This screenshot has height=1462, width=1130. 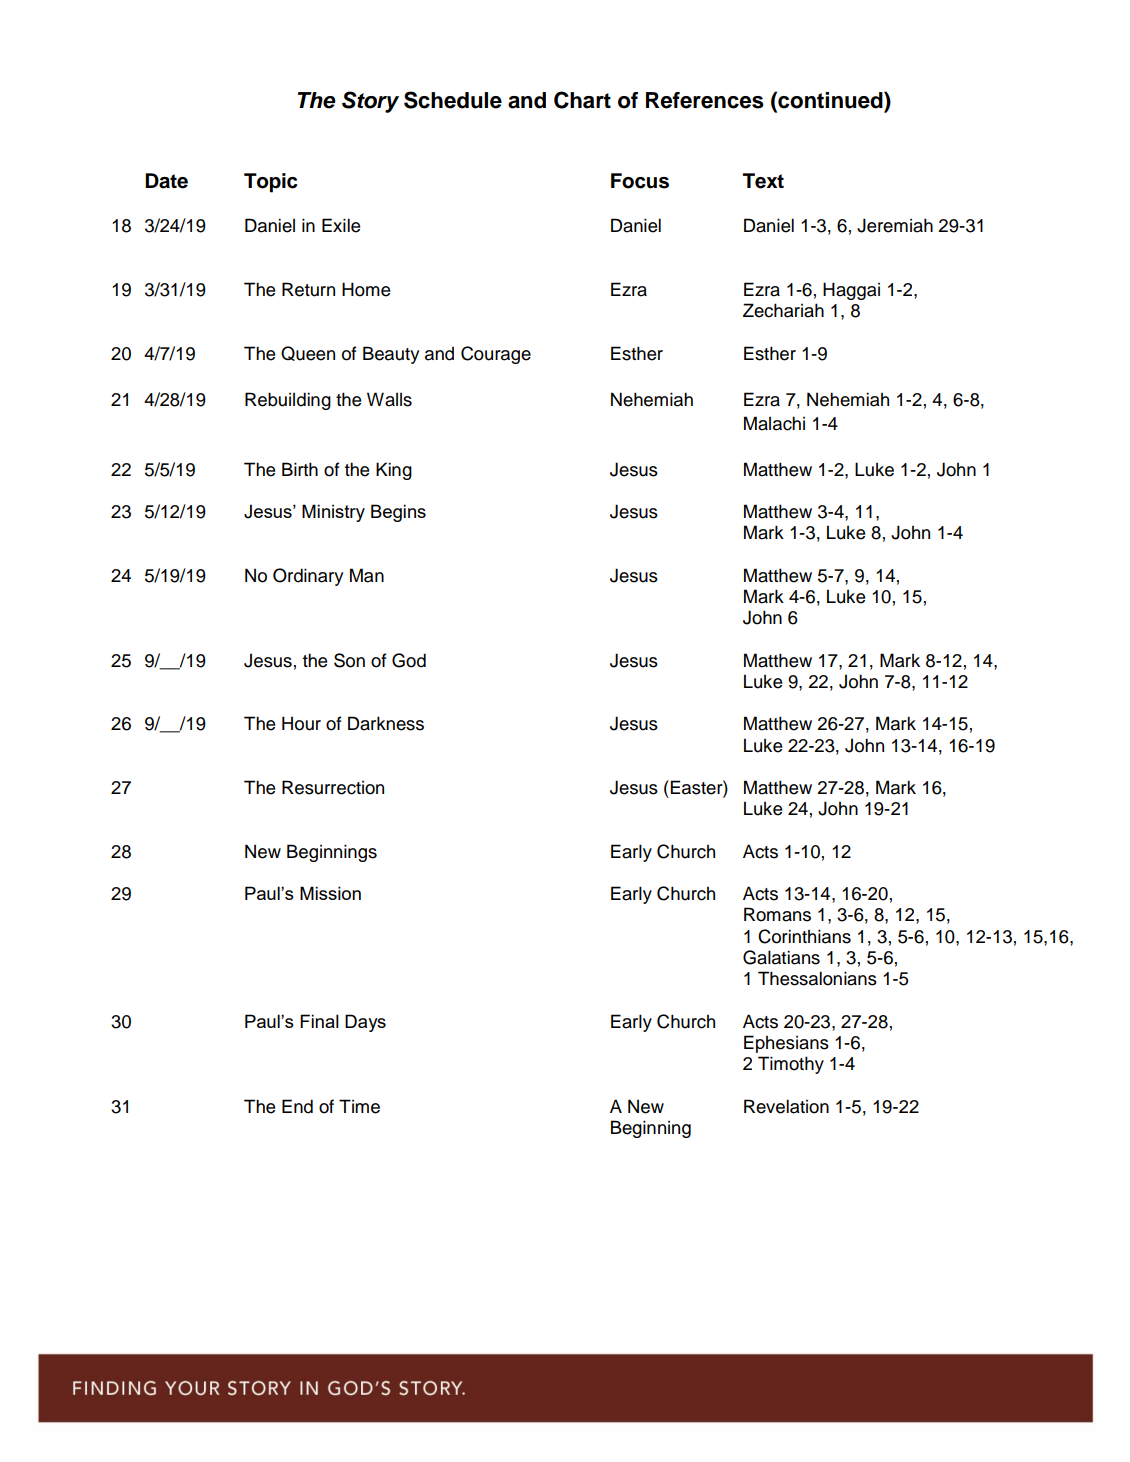 What do you see at coordinates (496, 355) in the screenshot?
I see `Courage` at bounding box center [496, 355].
